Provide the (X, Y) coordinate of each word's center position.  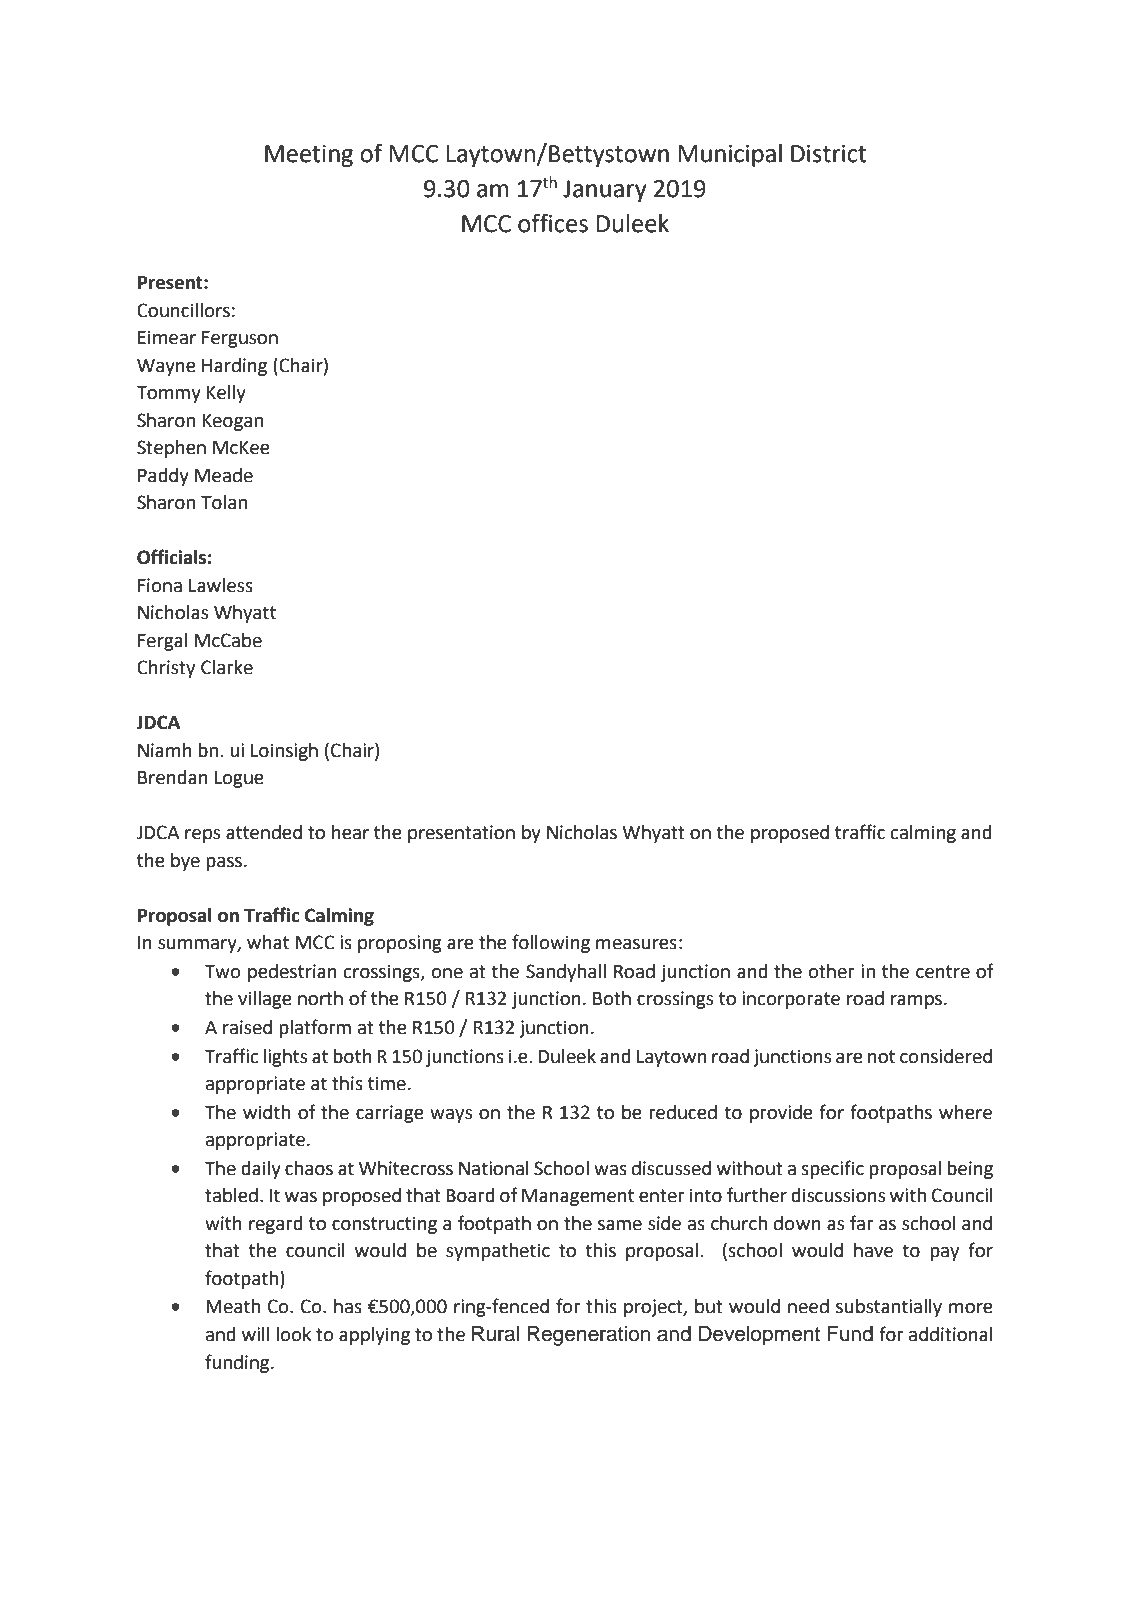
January (605, 191)
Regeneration (588, 1336)
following (551, 943)
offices (553, 223)
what (268, 942)
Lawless (221, 585)
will (256, 1334)
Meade (224, 475)
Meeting (309, 156)
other (832, 971)
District (828, 154)
